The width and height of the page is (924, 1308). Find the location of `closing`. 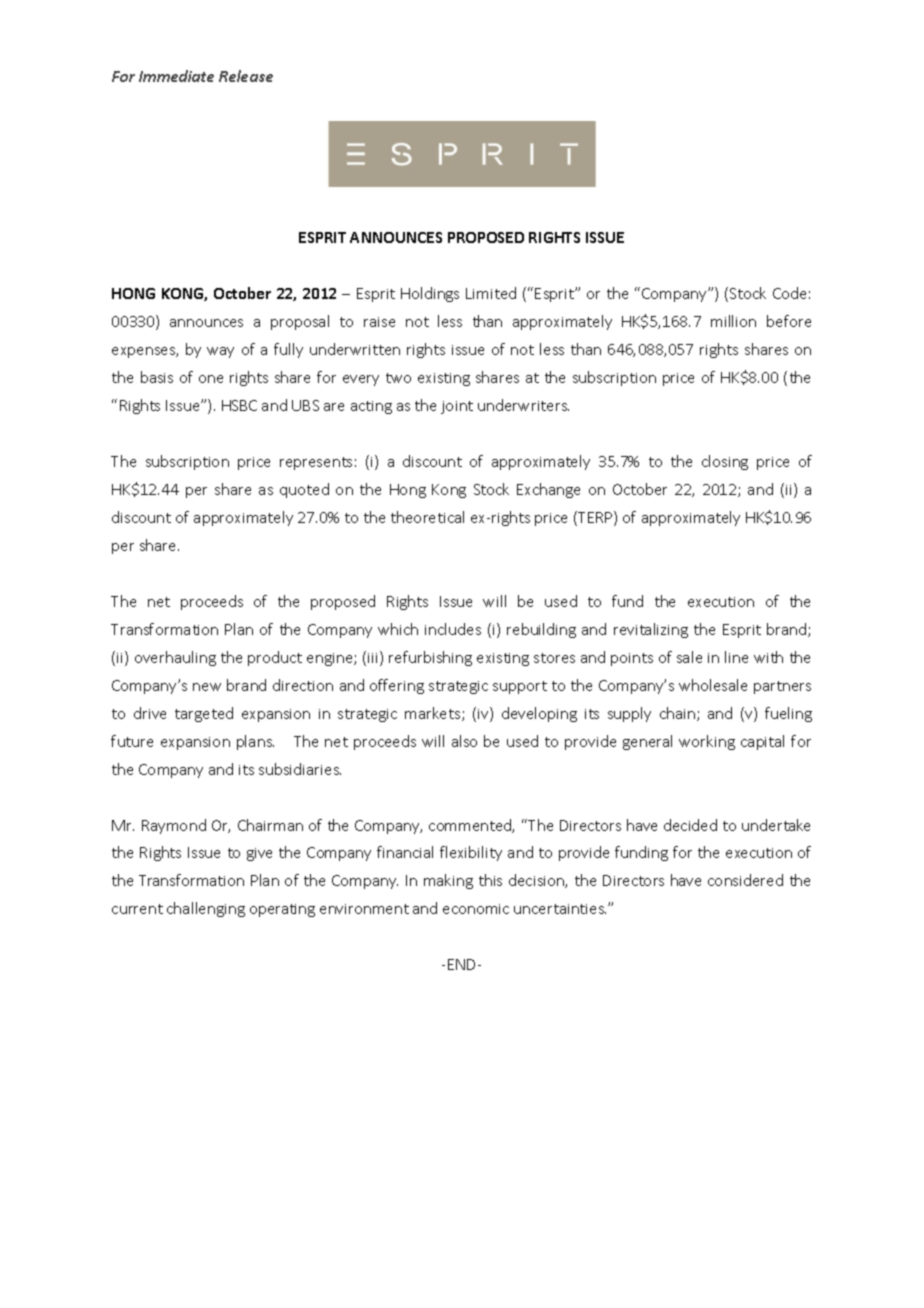

closing is located at coordinates (725, 462).
